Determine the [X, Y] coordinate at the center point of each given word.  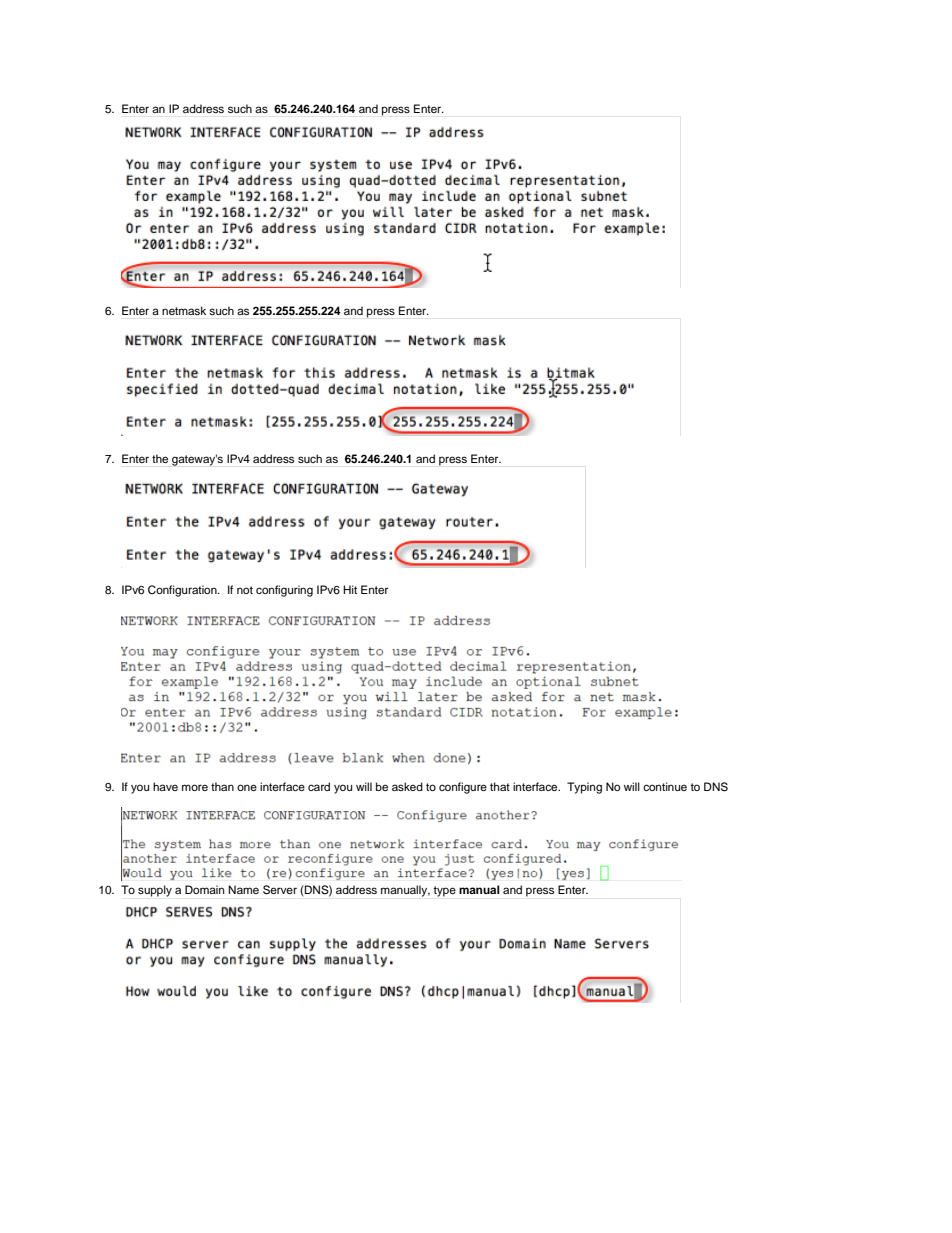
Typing [584, 788]
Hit [350, 589]
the [160, 458]
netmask [184, 310]
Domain [204, 889]
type [444, 891]
